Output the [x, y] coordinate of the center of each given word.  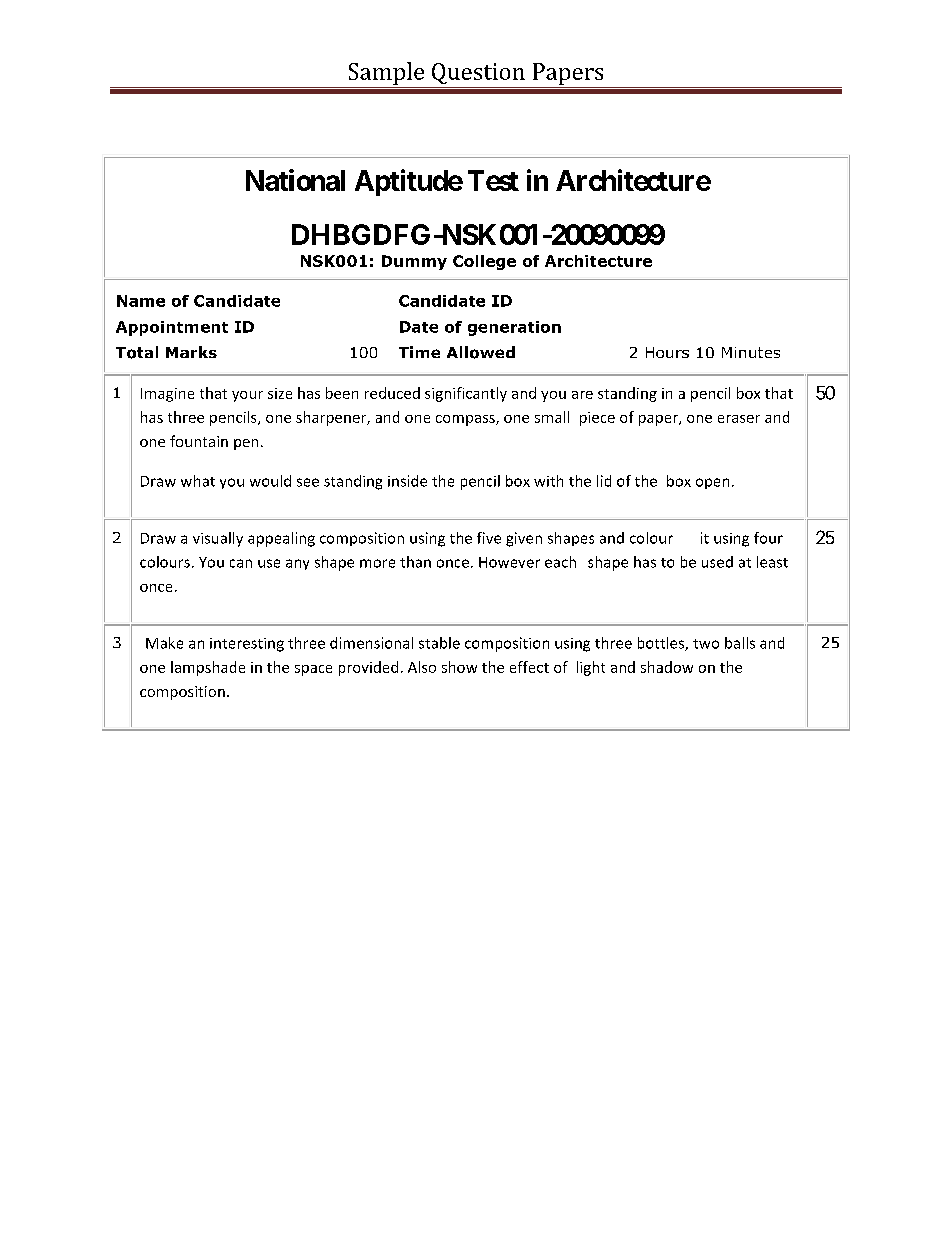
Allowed [481, 352]
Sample [386, 73]
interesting [247, 645]
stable [439, 643]
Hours [667, 352]
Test [493, 180]
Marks [191, 352]
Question [478, 73]
